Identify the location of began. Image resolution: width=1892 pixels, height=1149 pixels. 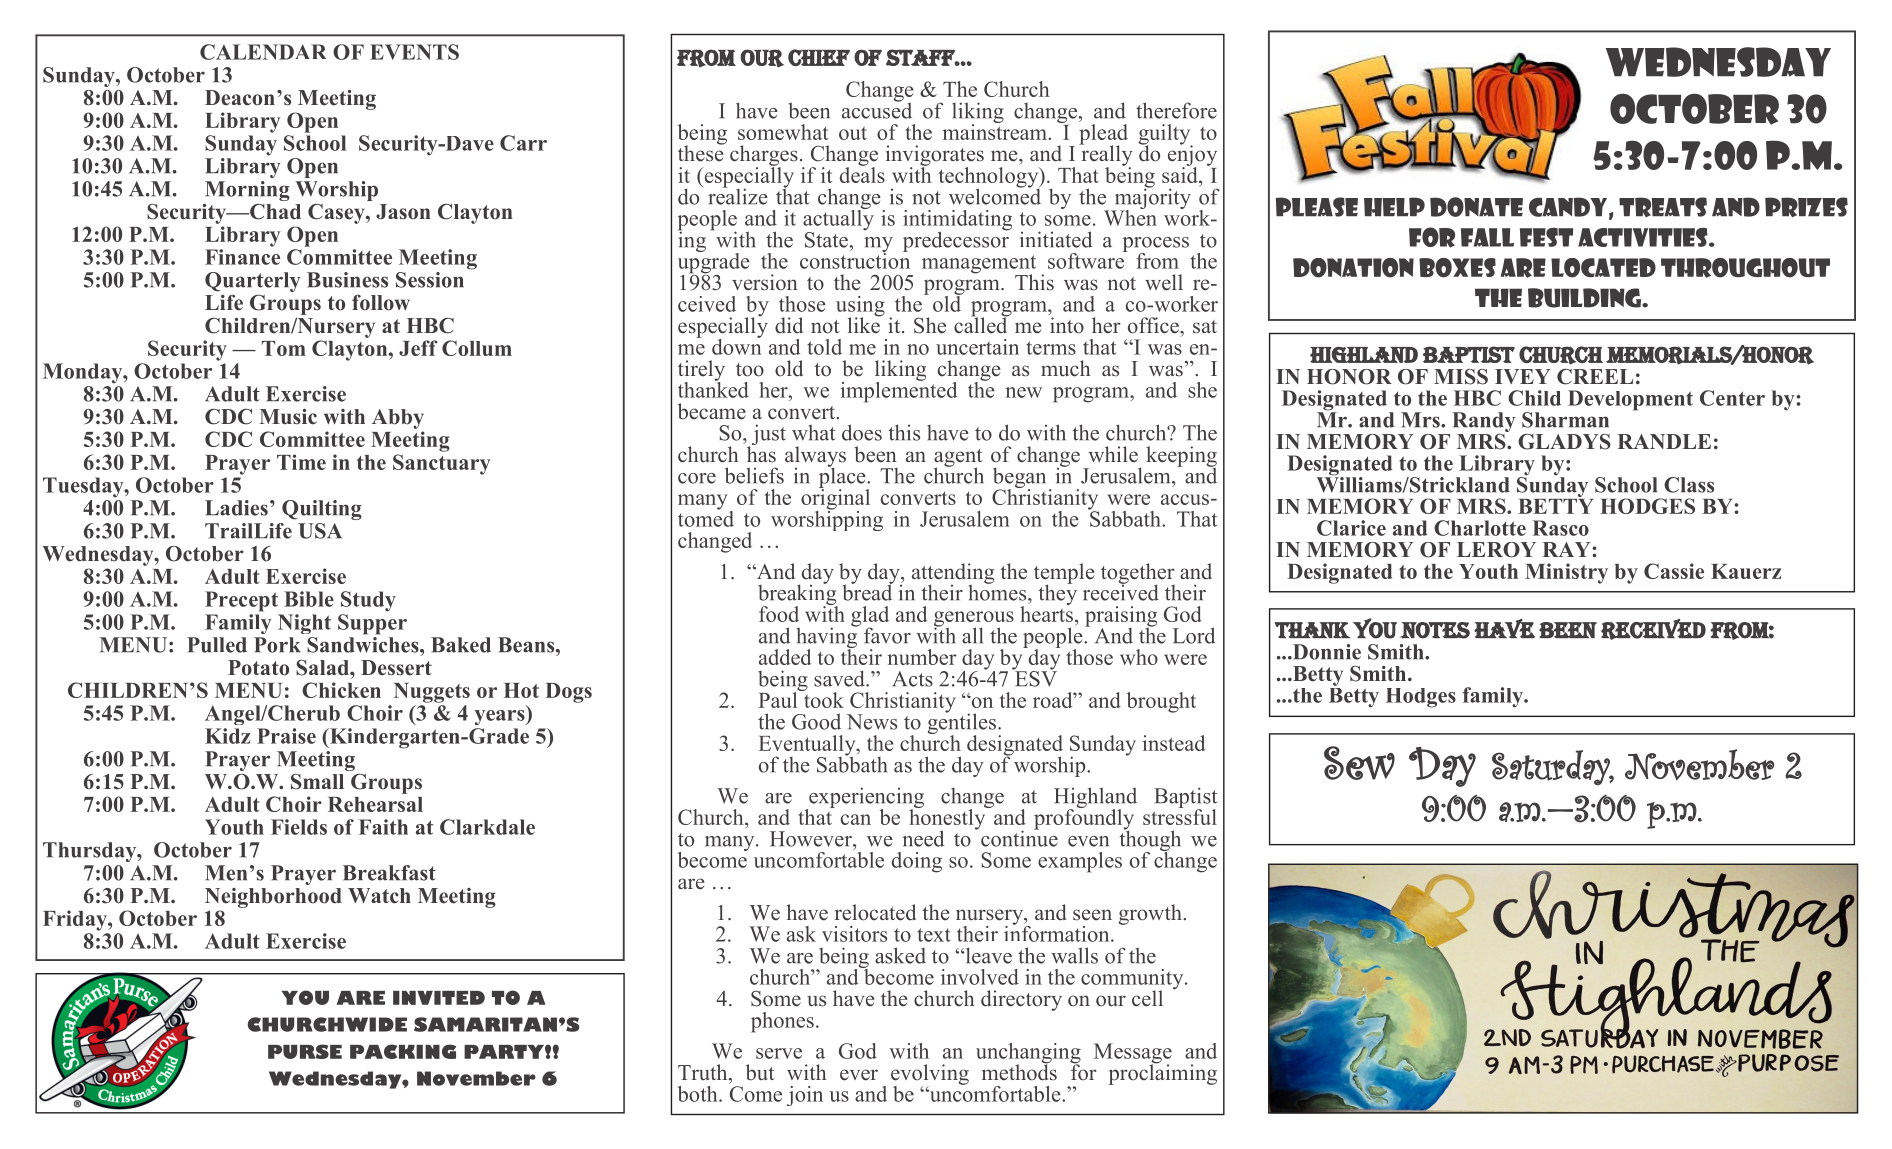
(1019, 479).
